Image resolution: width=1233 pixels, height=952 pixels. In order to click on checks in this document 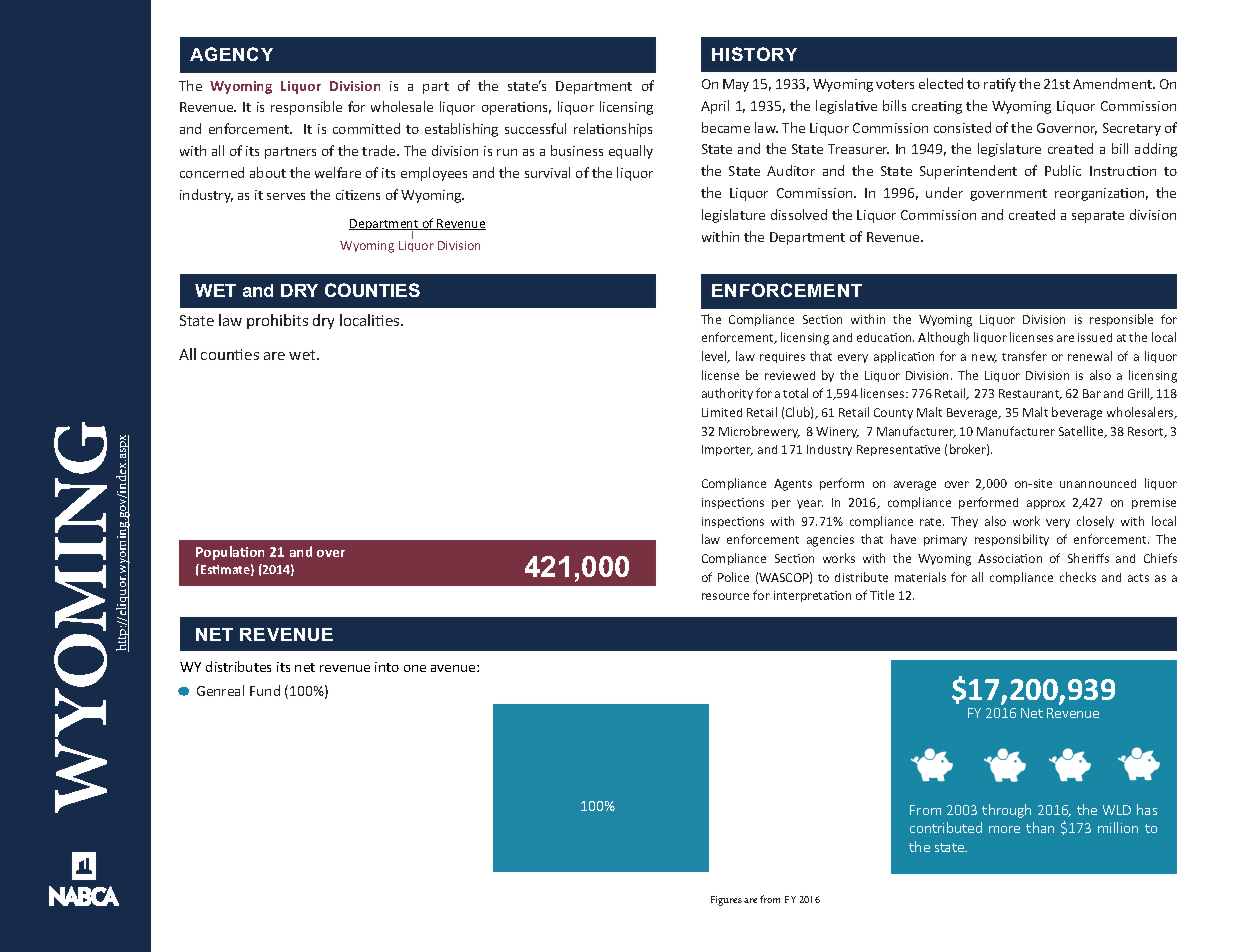, I will do `click(1078, 577)`.
